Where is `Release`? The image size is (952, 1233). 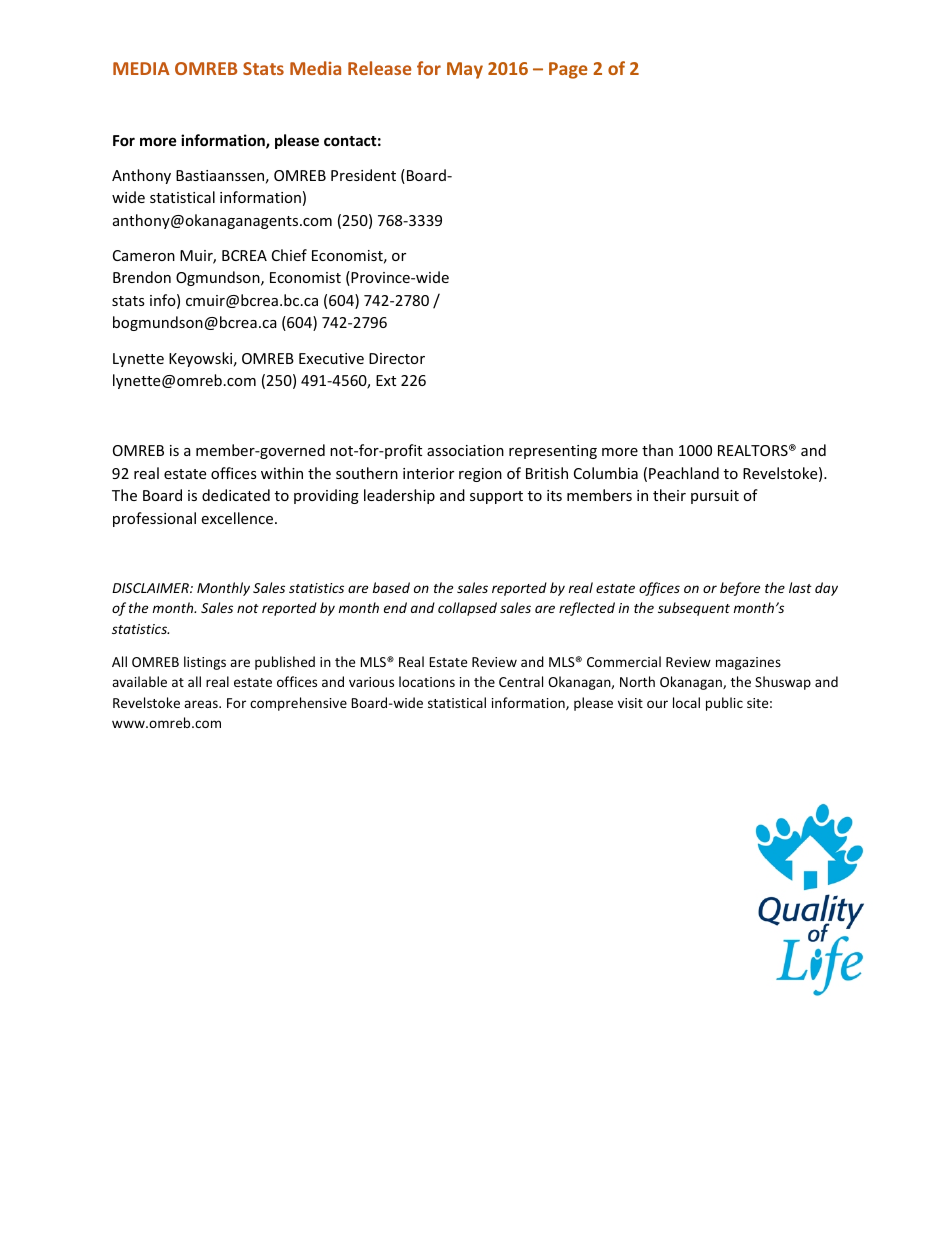 Release is located at coordinates (380, 68).
